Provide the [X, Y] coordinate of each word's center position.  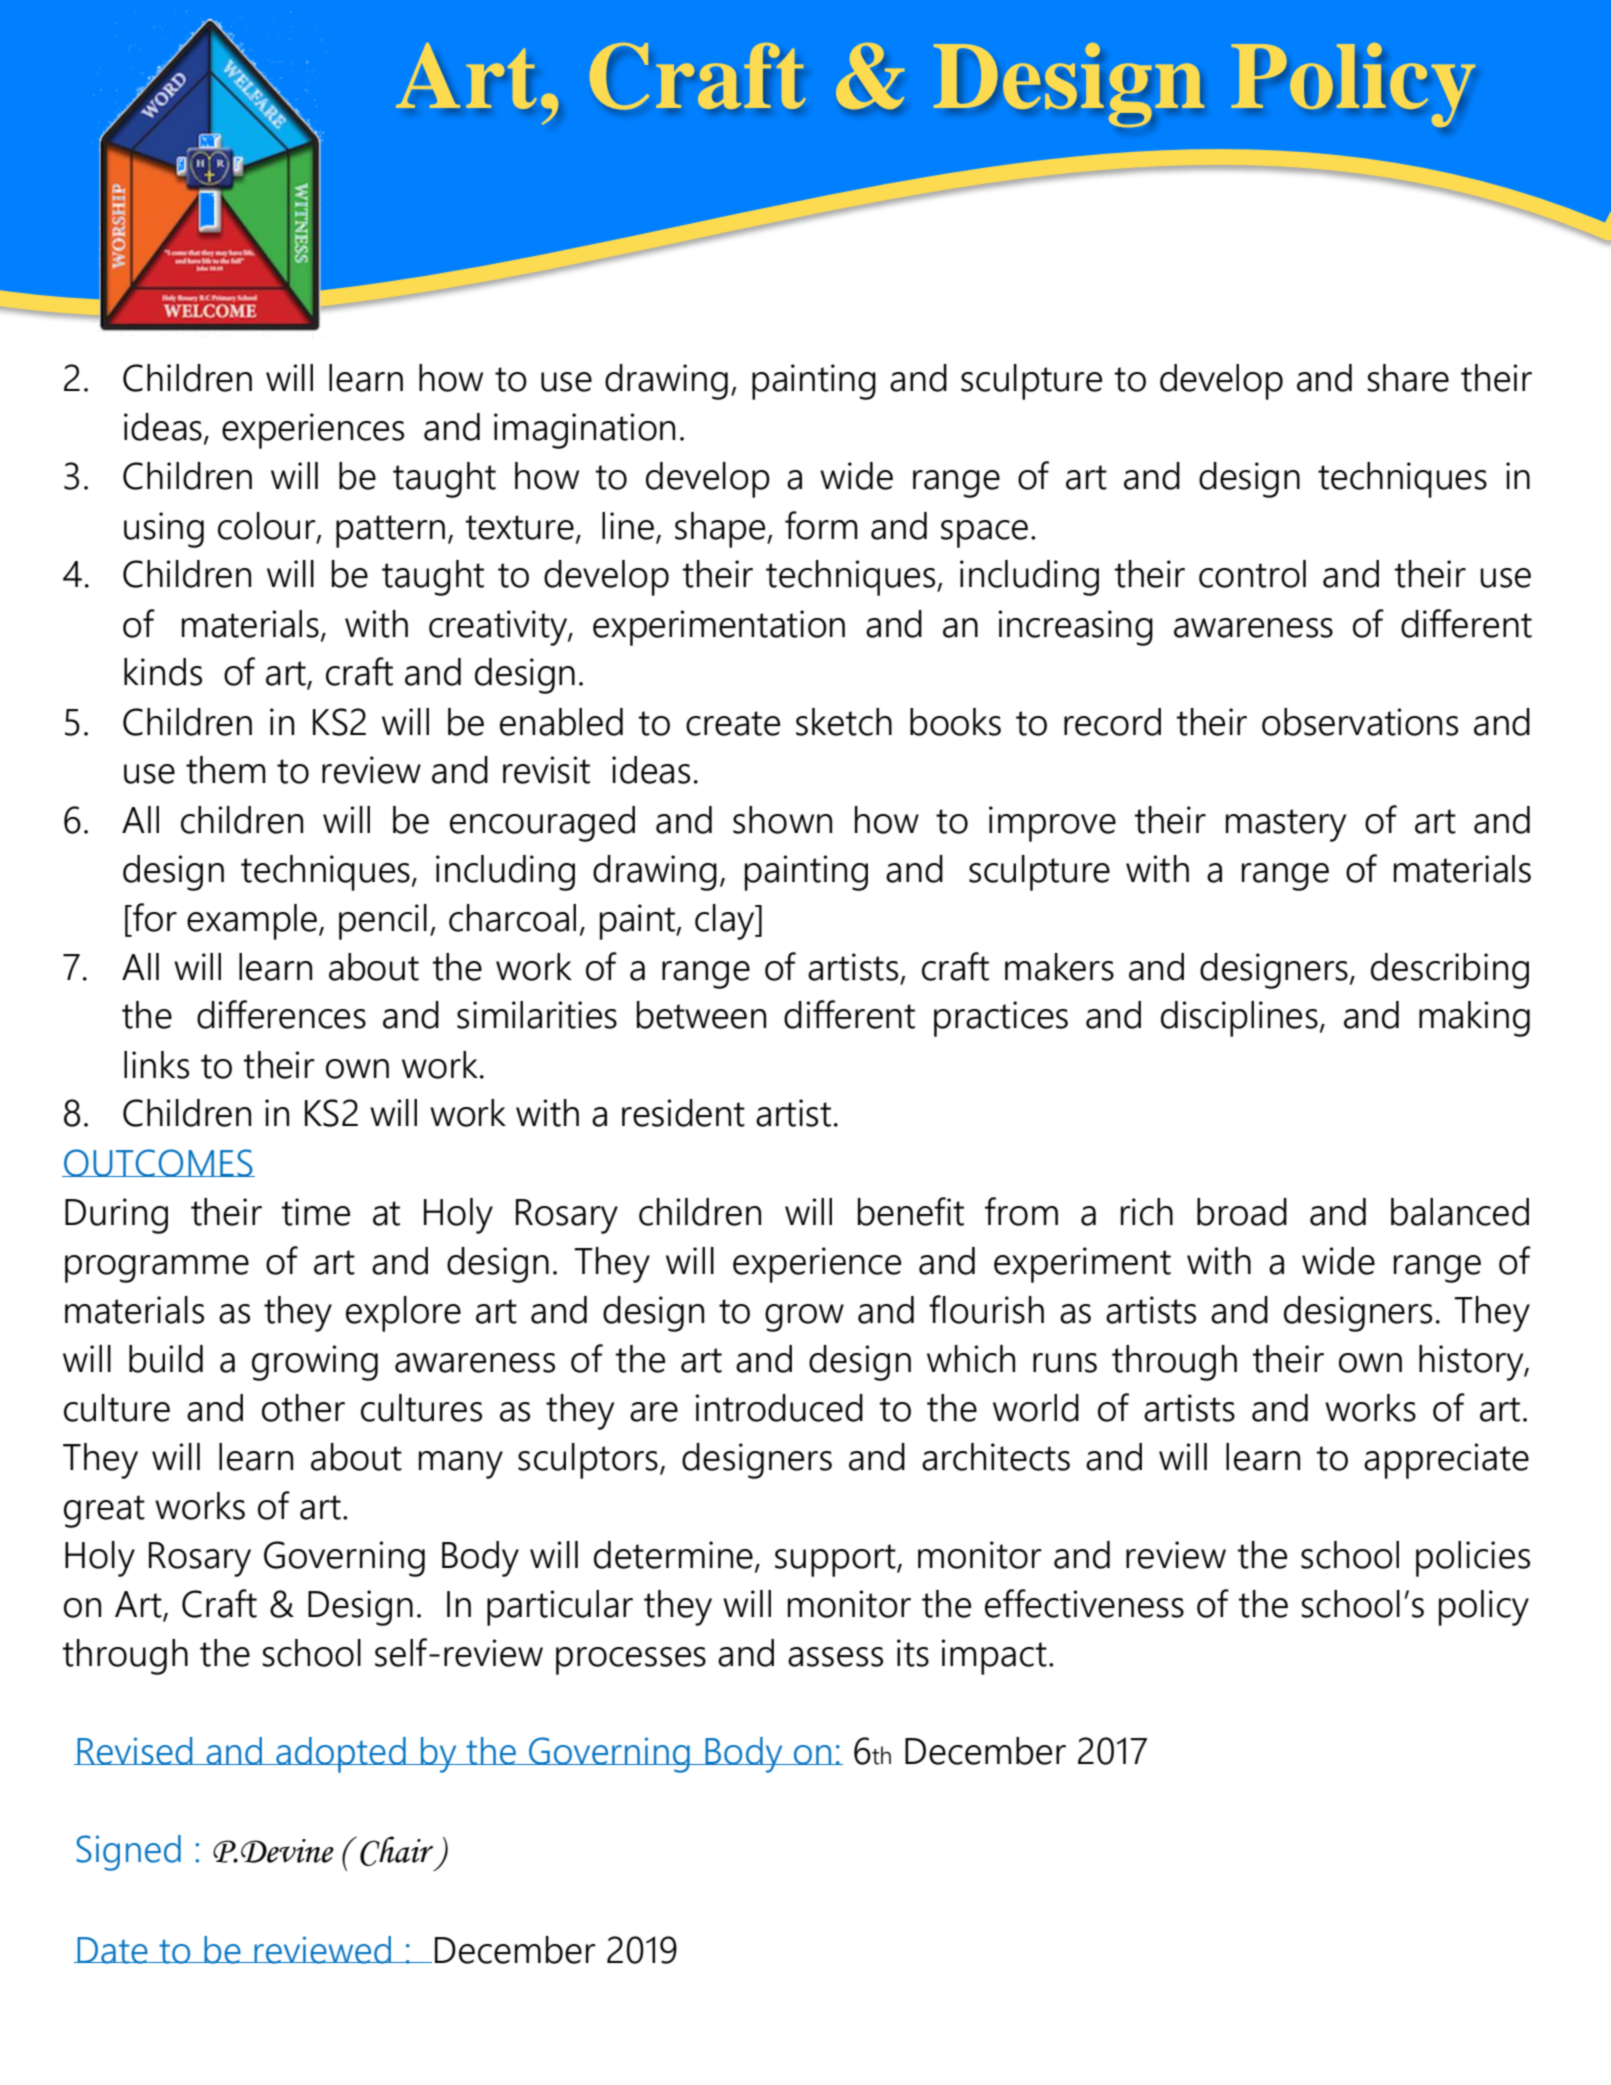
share [1408, 378]
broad [1242, 1212]
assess [835, 1657]
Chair [396, 1851]
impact [994, 1657]
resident [683, 1113]
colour [268, 526]
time [315, 1212]
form [821, 525]
